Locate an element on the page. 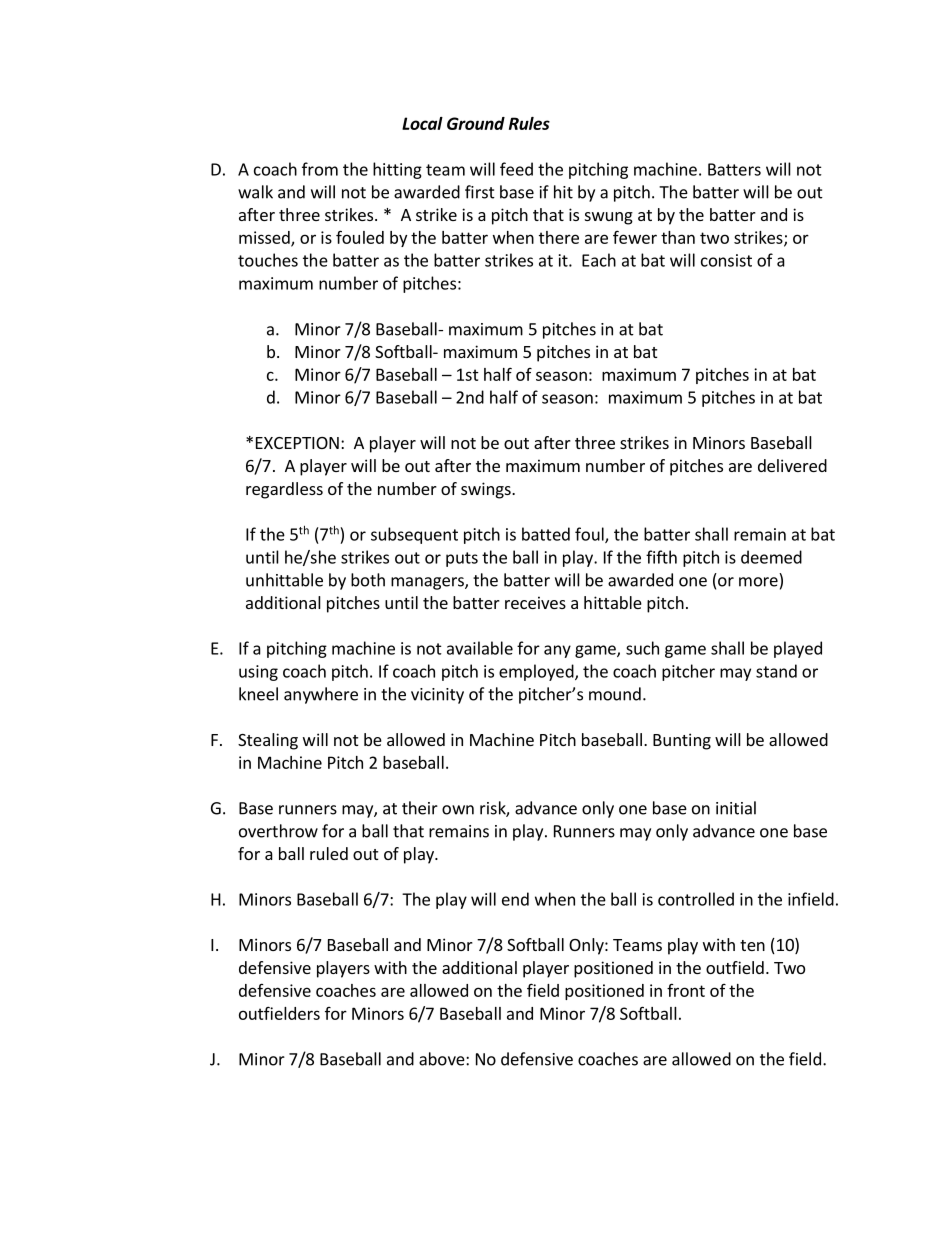 The image size is (952, 1233). delivered is located at coordinates (792, 465).
